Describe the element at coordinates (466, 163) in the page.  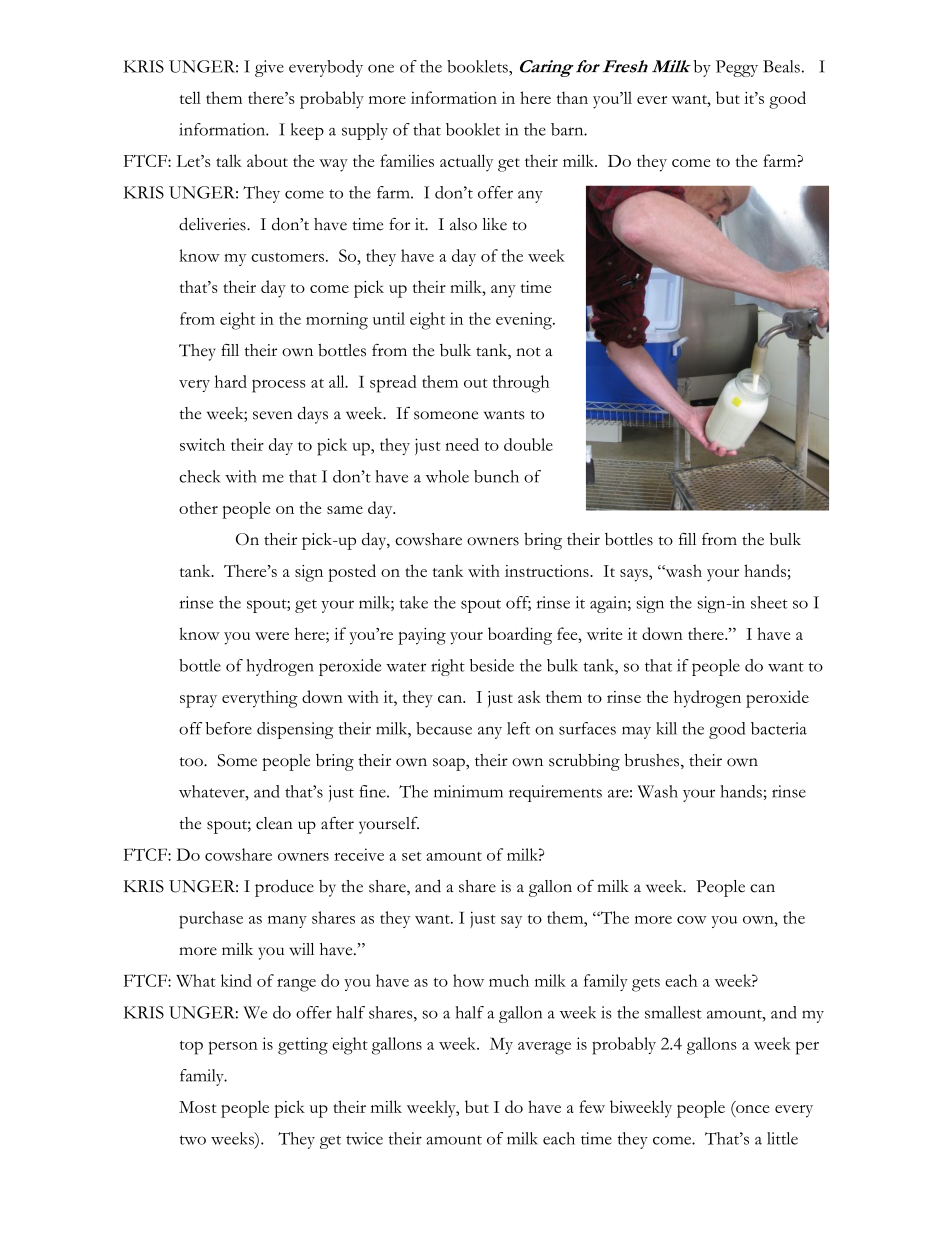
I see `actually` at that location.
